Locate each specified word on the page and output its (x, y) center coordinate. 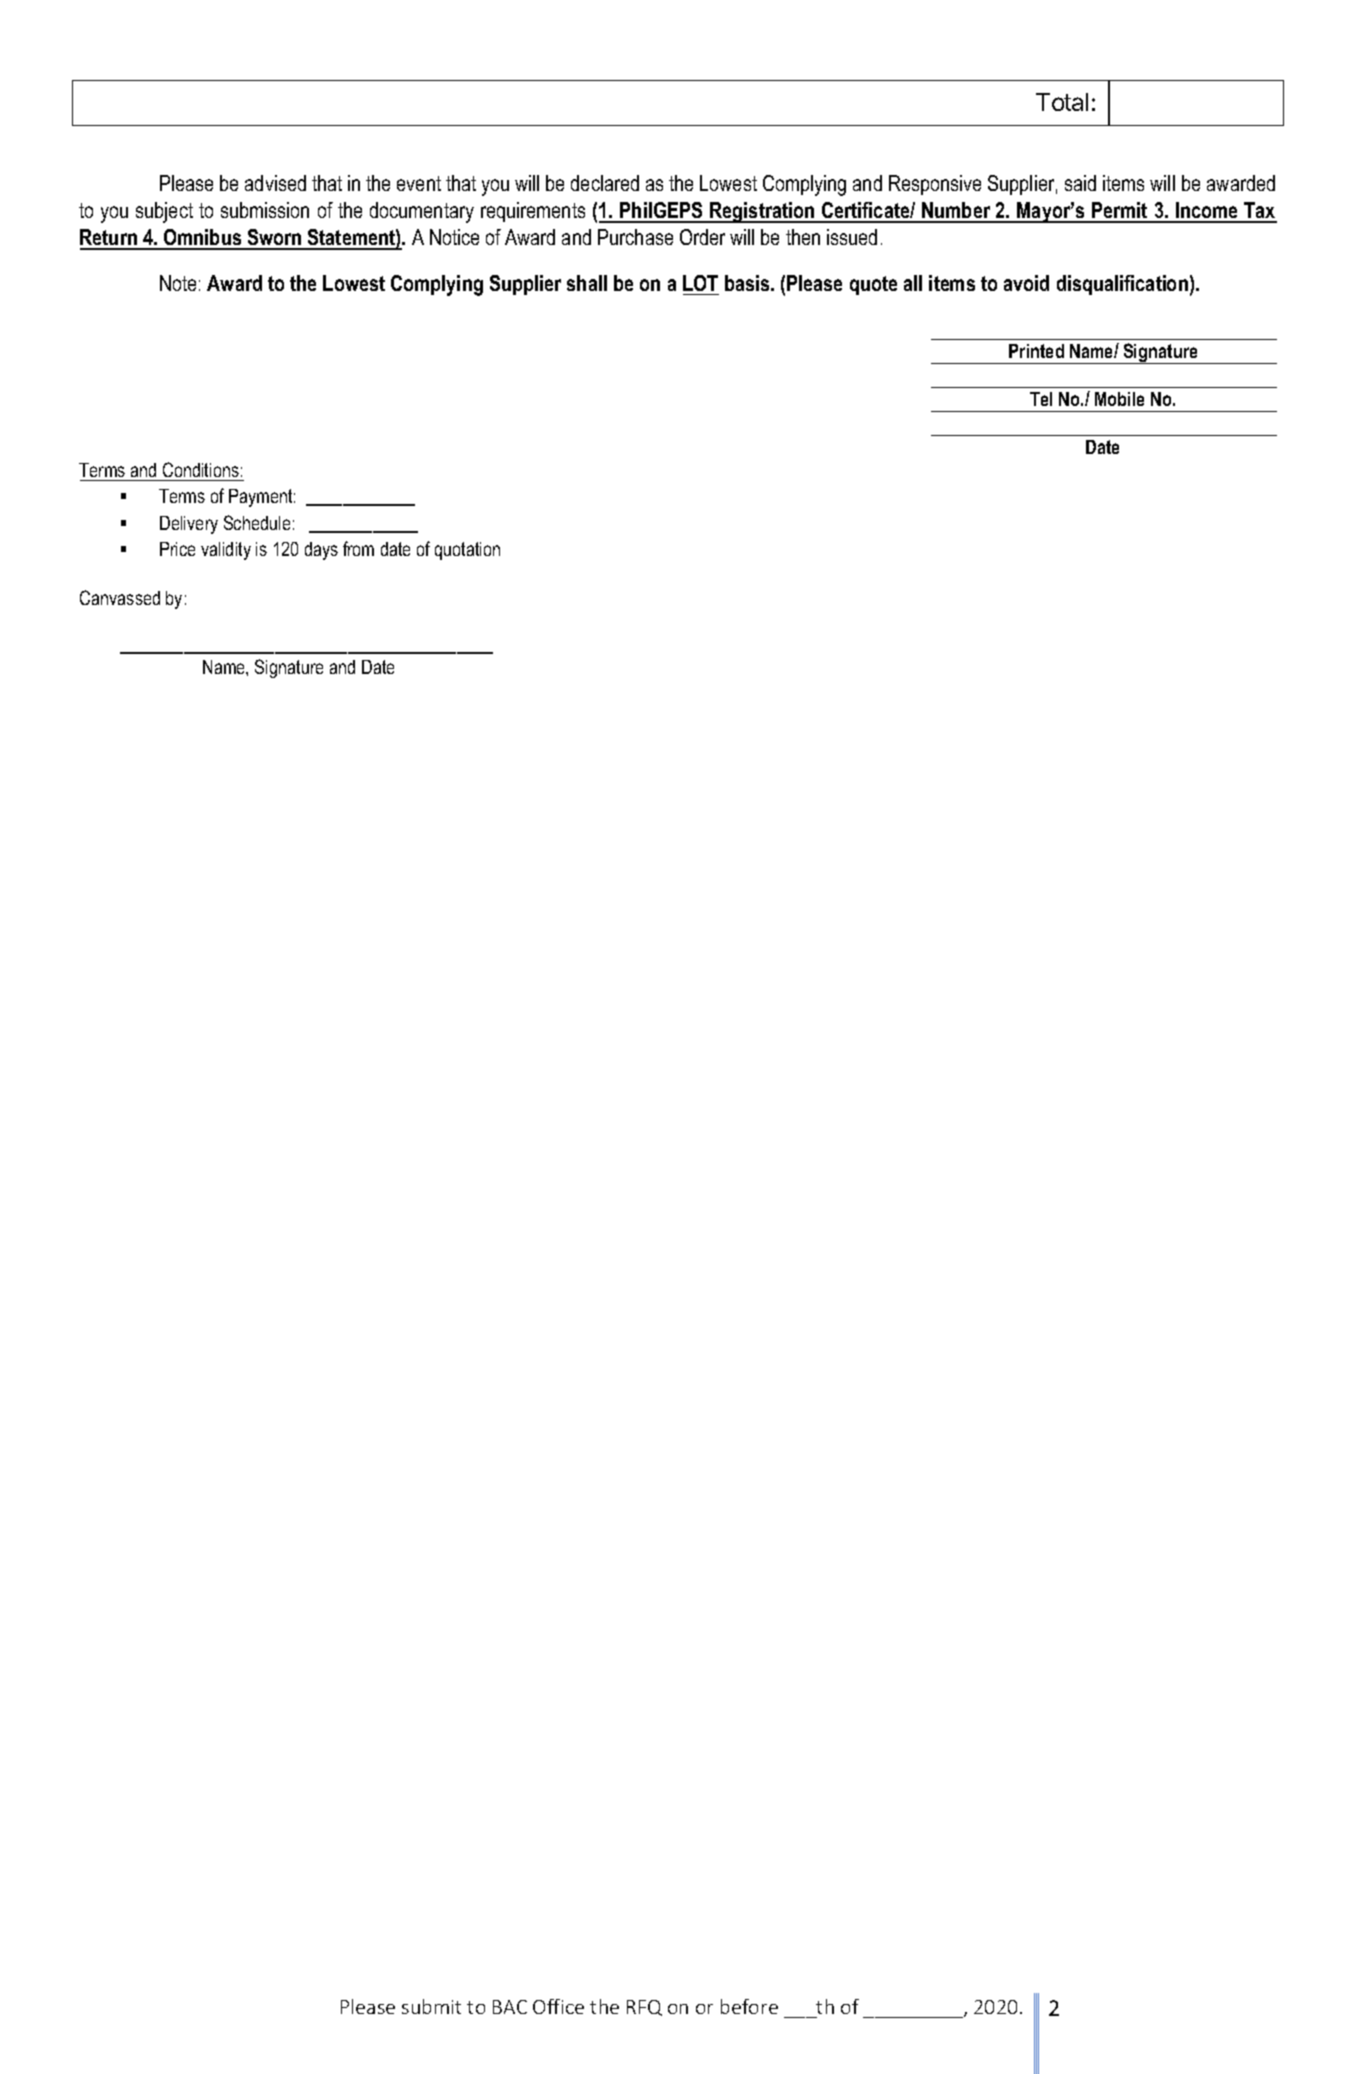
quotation (467, 551)
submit (431, 2006)
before (749, 2006)
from (358, 548)
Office (558, 2006)
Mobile (1119, 399)
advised (275, 183)
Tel (1041, 399)
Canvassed (120, 597)
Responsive (935, 185)
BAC (510, 2007)
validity (226, 551)
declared (605, 183)
